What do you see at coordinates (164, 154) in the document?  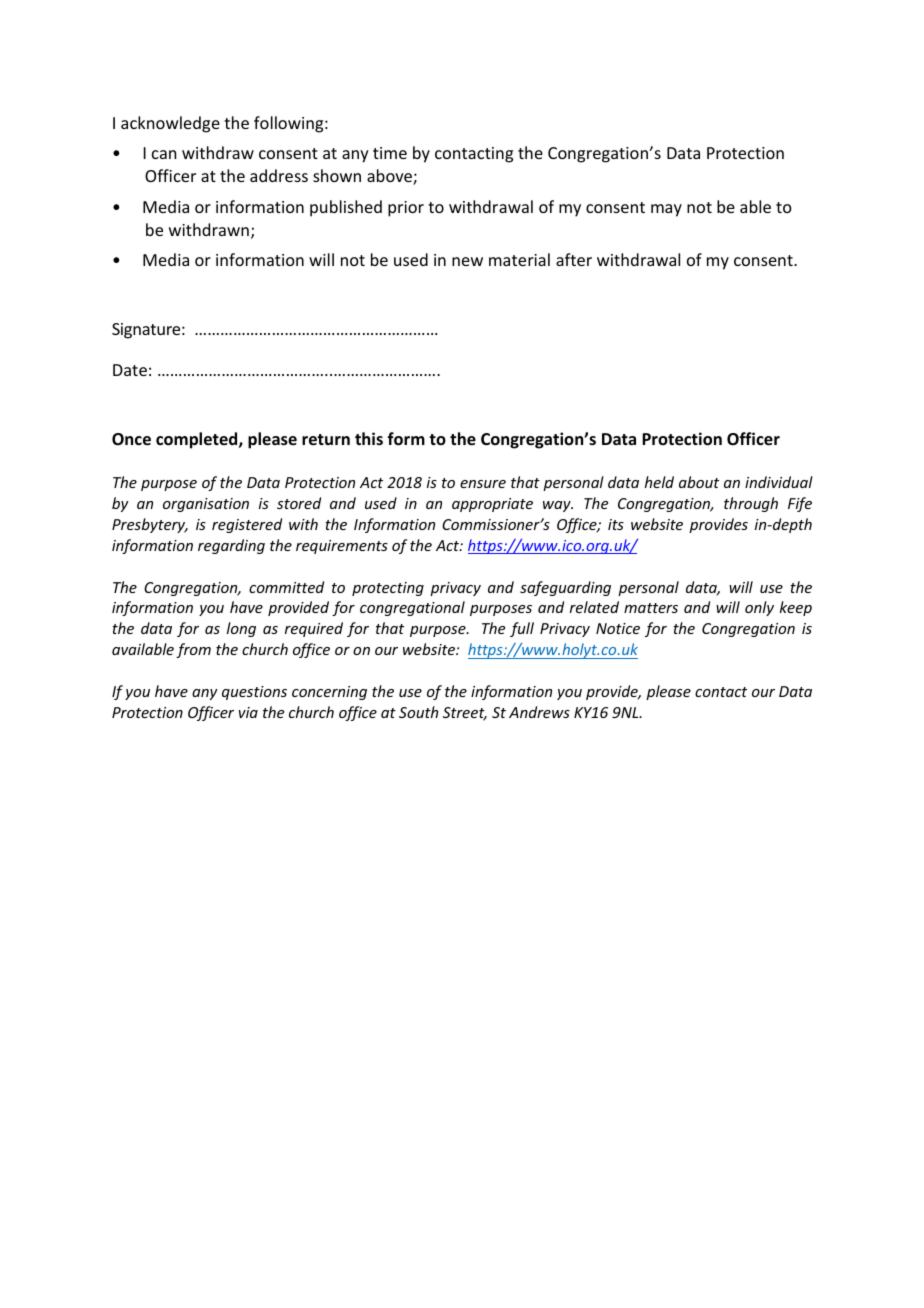 I see `can` at bounding box center [164, 154].
